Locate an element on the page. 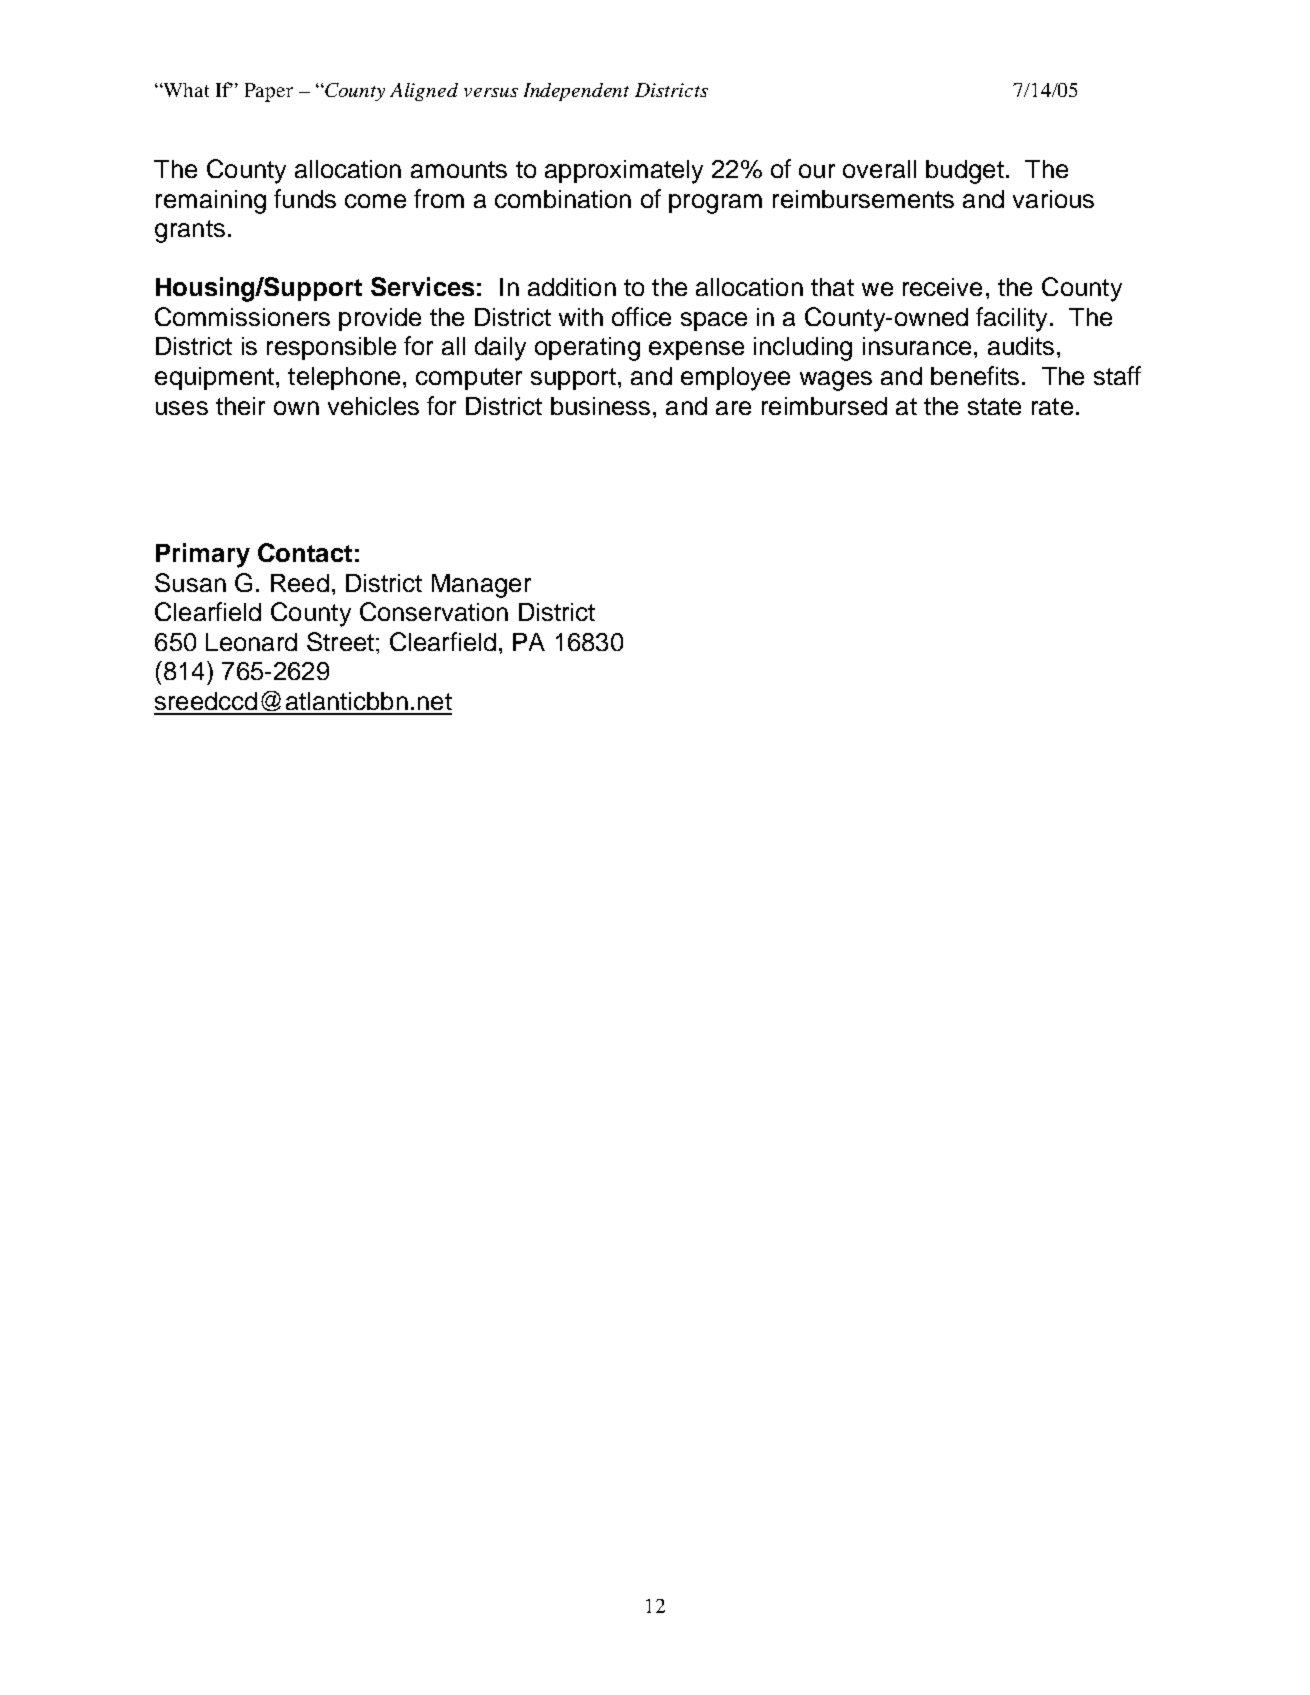  their is located at coordinates (240, 406).
